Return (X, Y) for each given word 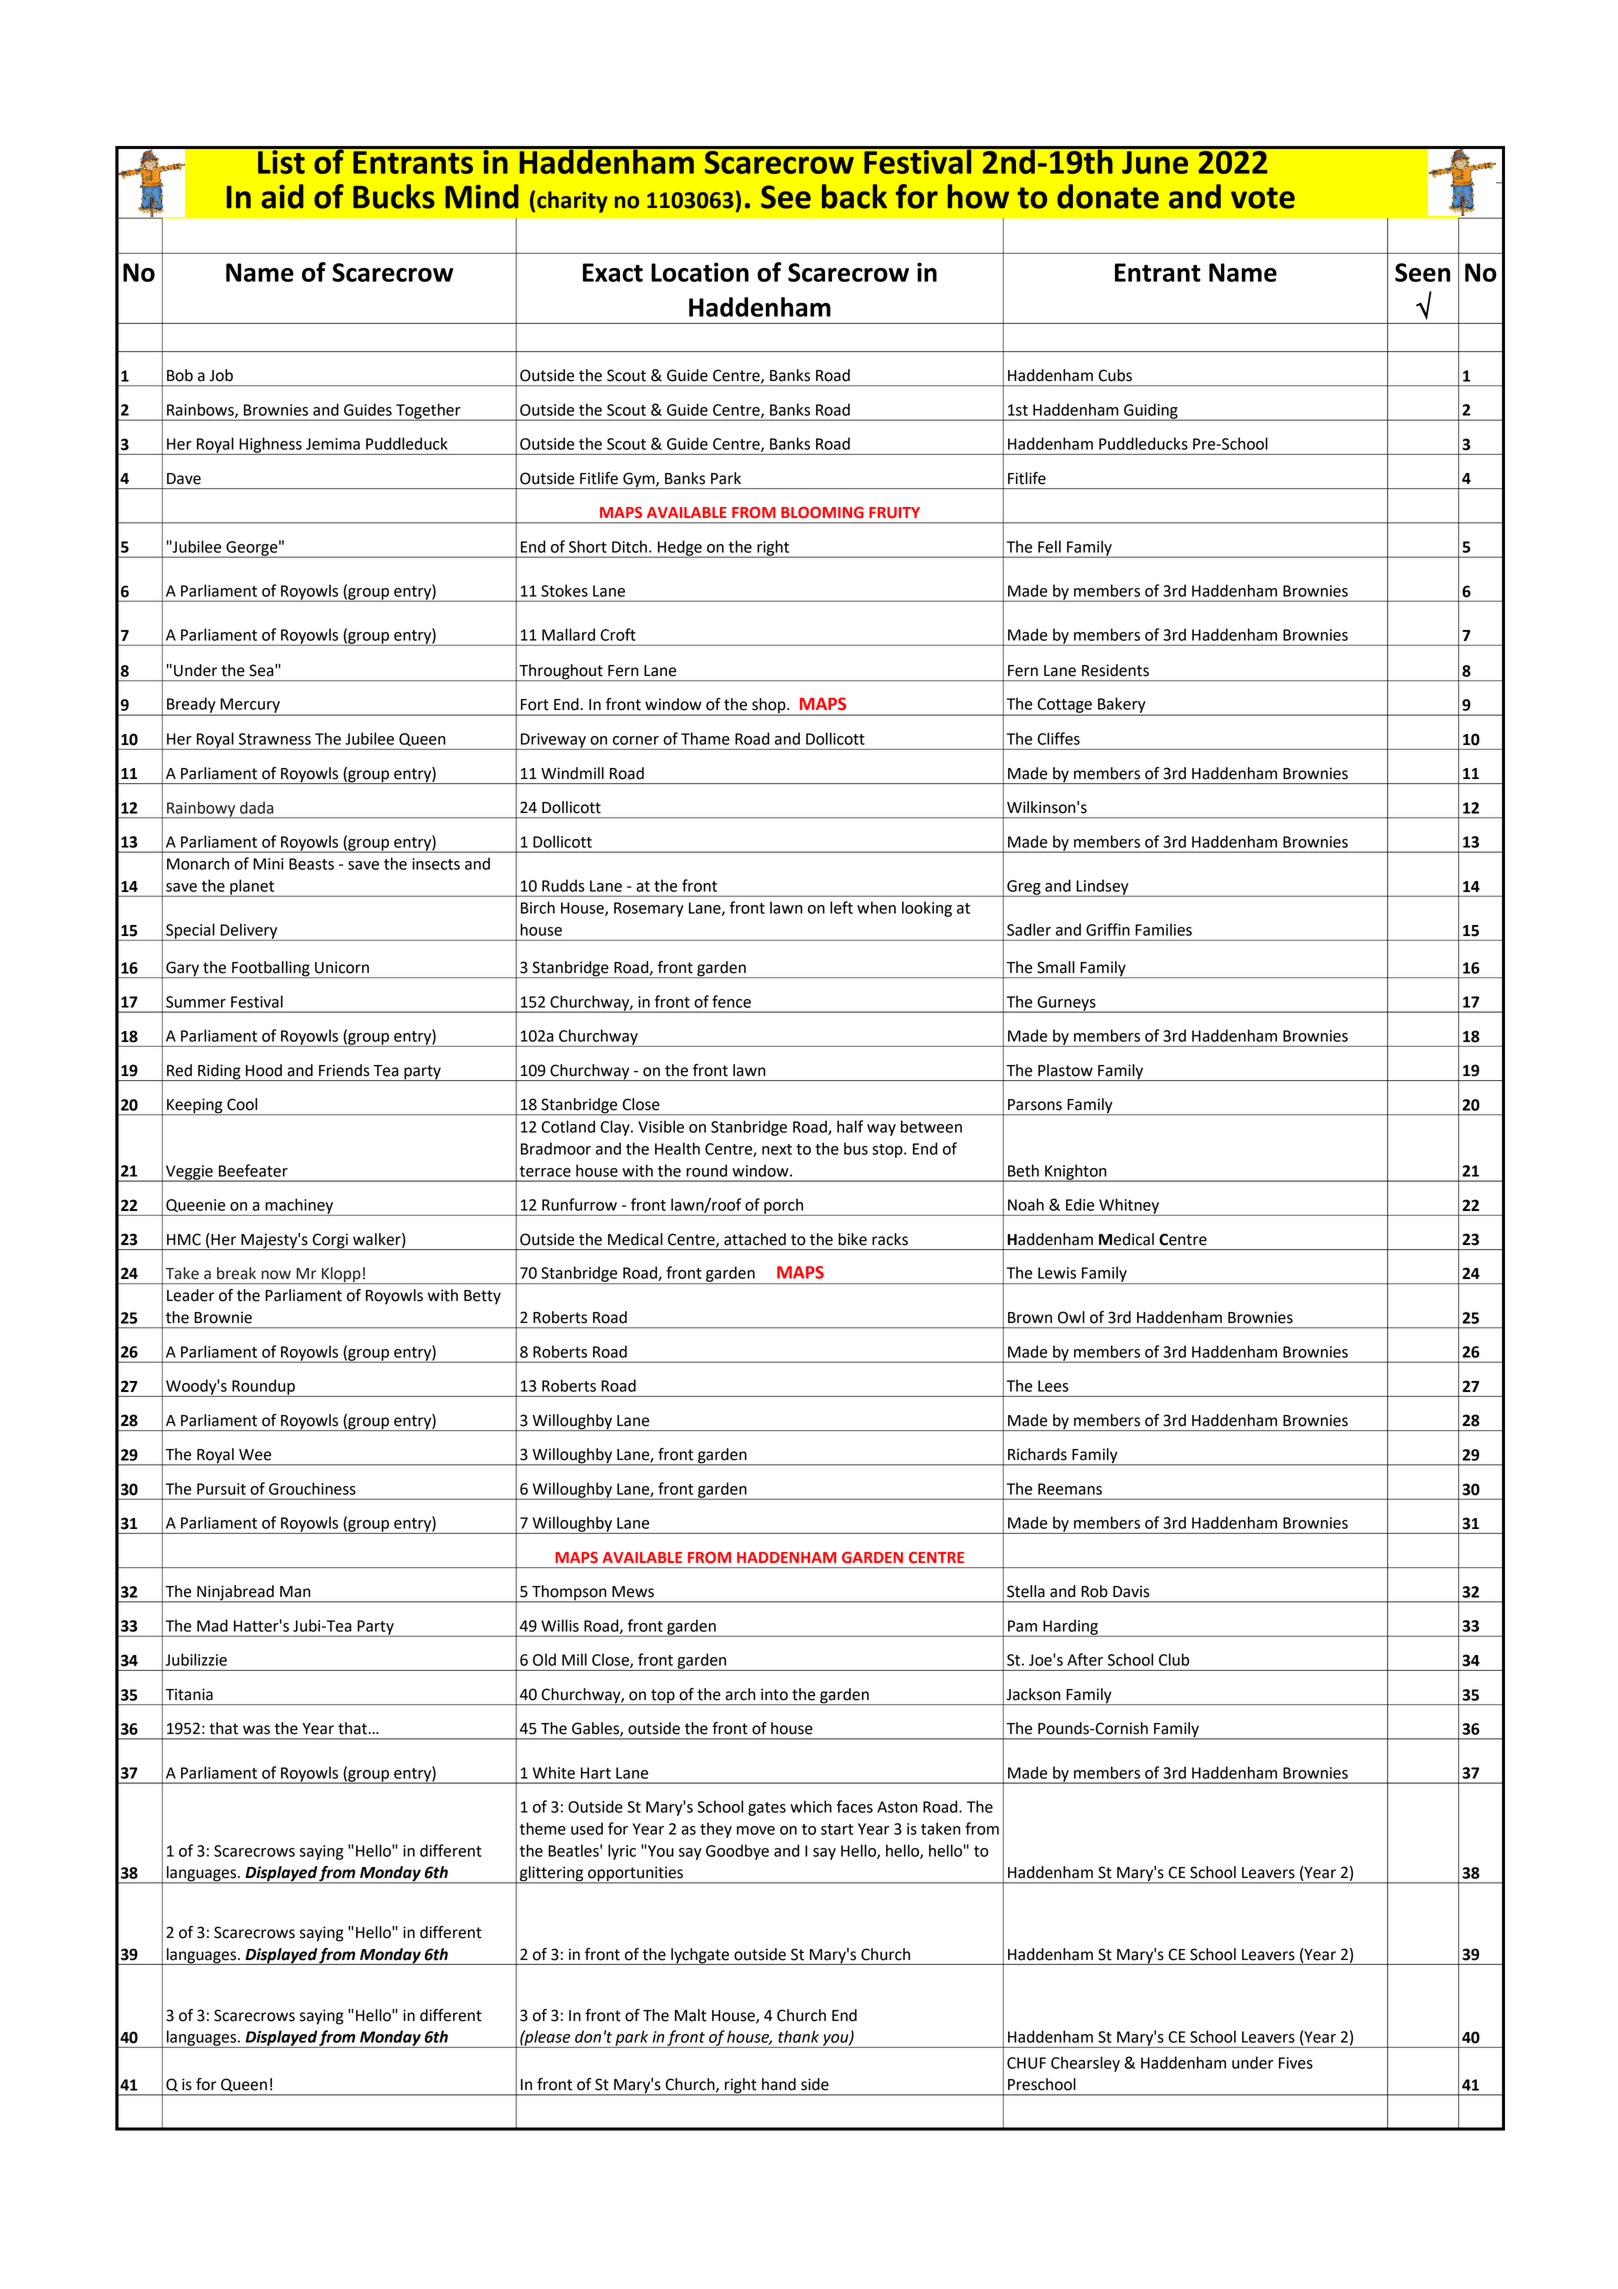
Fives (1296, 2063)
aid (282, 196)
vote (1263, 198)
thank (798, 2036)
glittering (552, 1875)
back (854, 196)
